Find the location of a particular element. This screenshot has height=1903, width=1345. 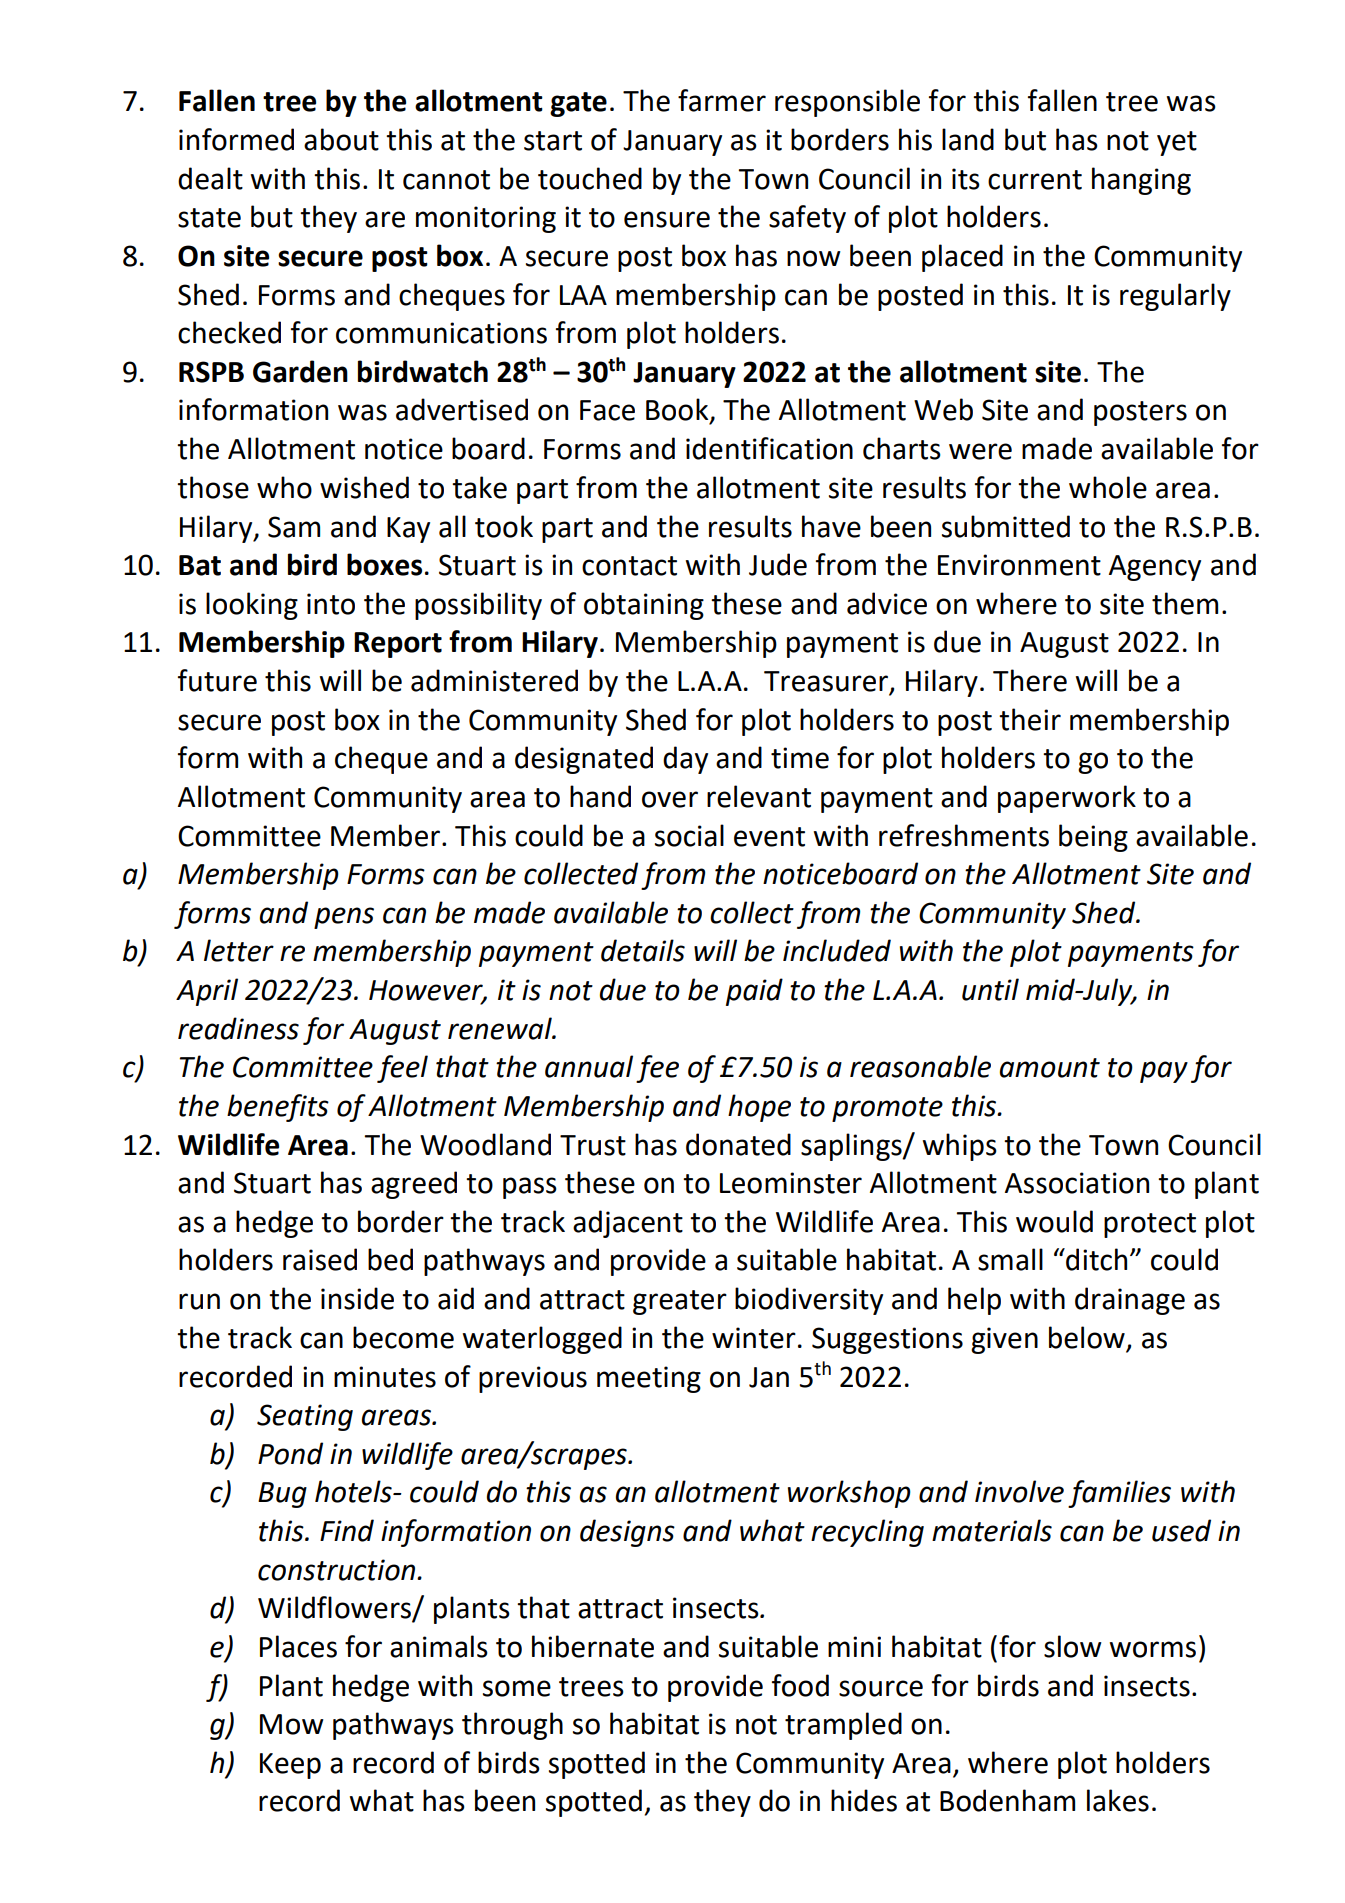

pens is located at coordinates (344, 918).
